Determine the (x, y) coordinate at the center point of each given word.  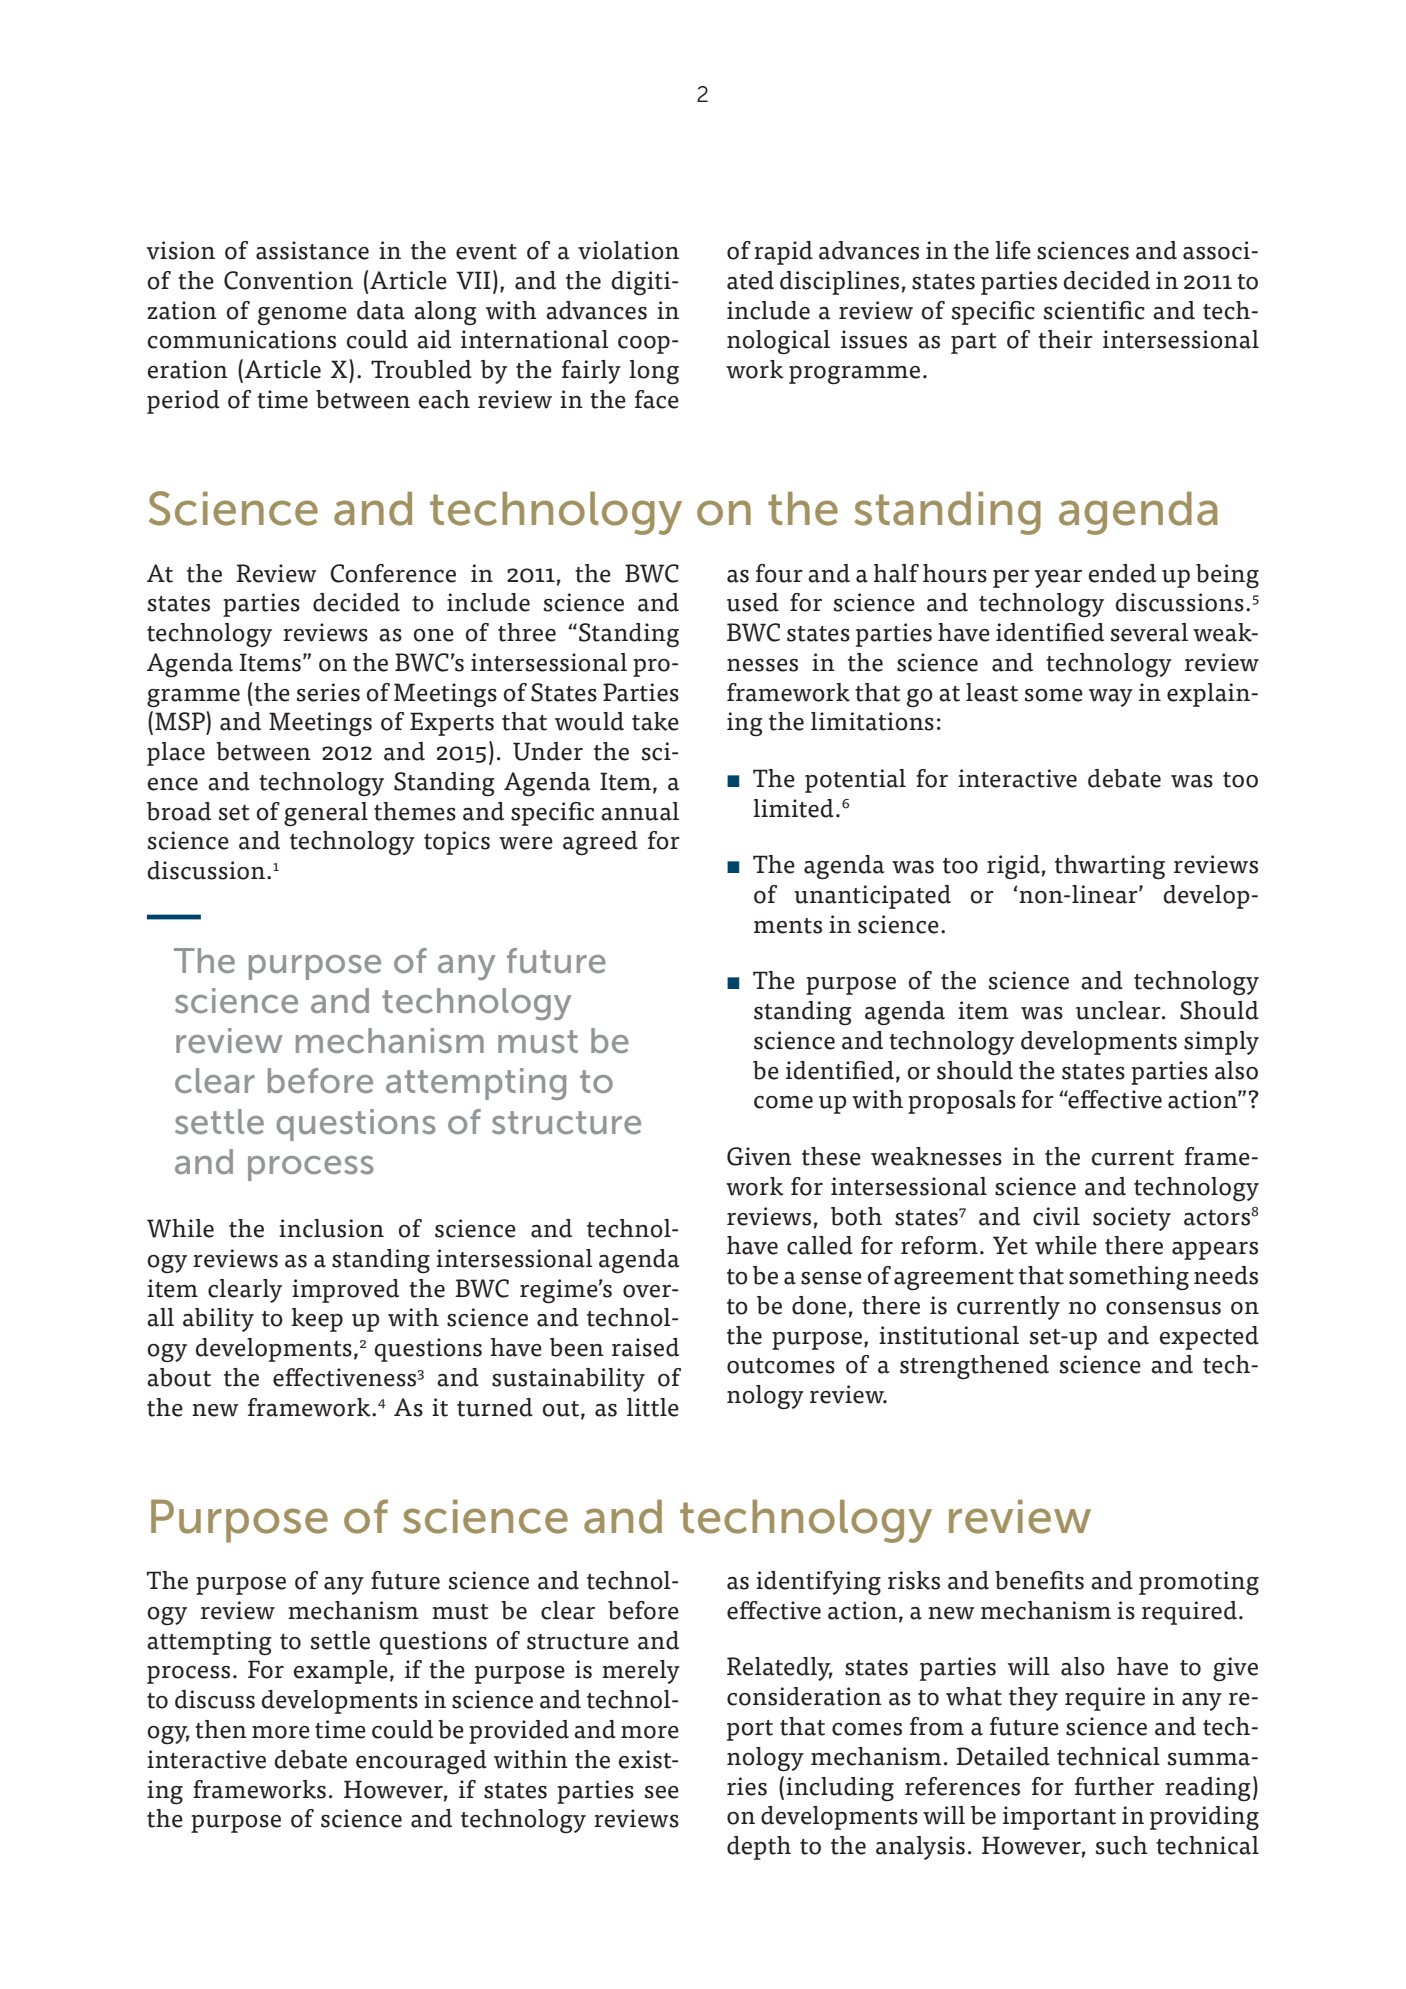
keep (317, 1320)
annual (640, 811)
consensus (1163, 1308)
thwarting (1110, 867)
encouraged (421, 1762)
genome (302, 316)
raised (645, 1347)
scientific (1094, 310)
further (1114, 1786)
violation (628, 250)
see (662, 1792)
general (326, 814)
